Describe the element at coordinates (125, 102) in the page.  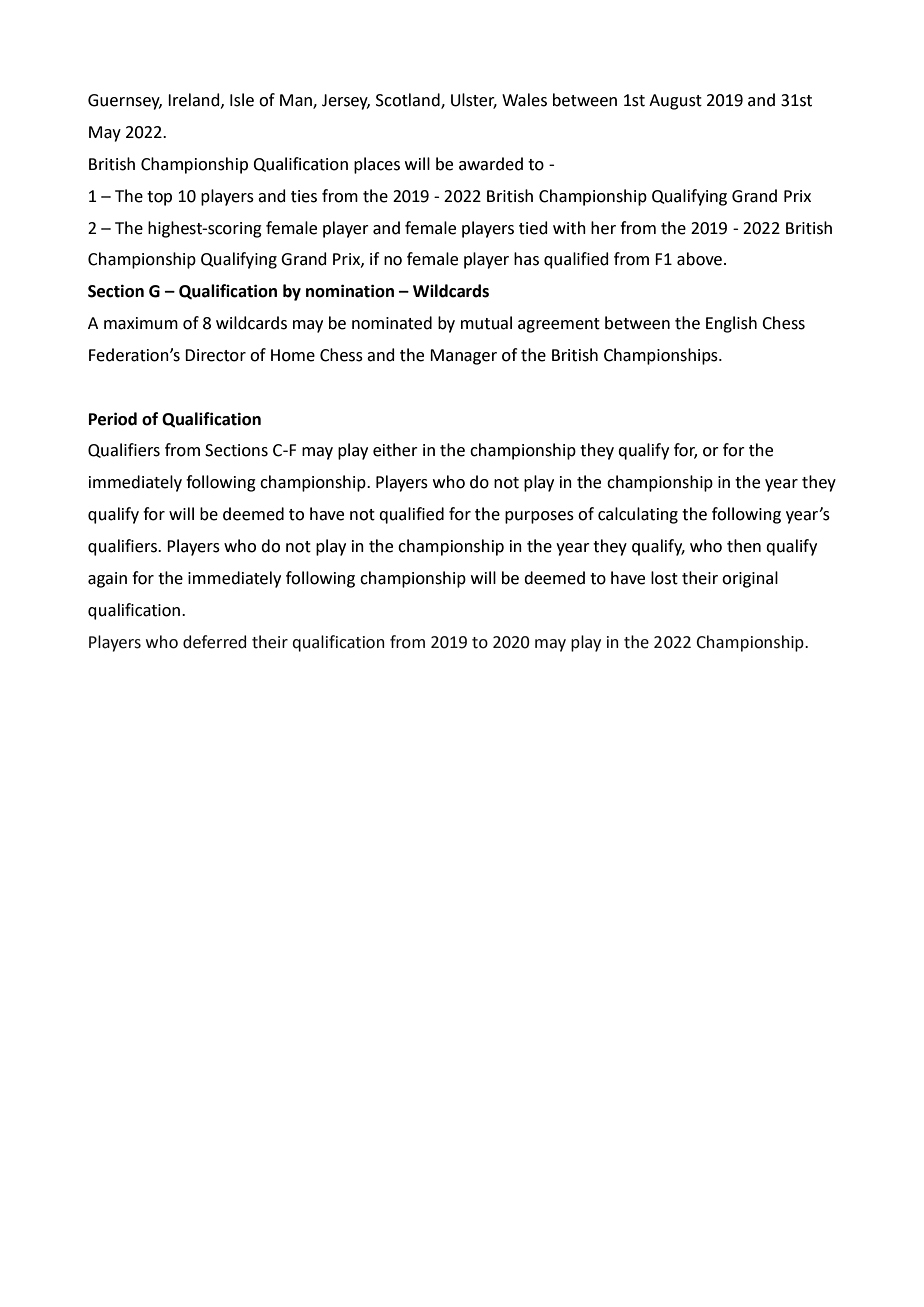
I see `Guernsey` at that location.
